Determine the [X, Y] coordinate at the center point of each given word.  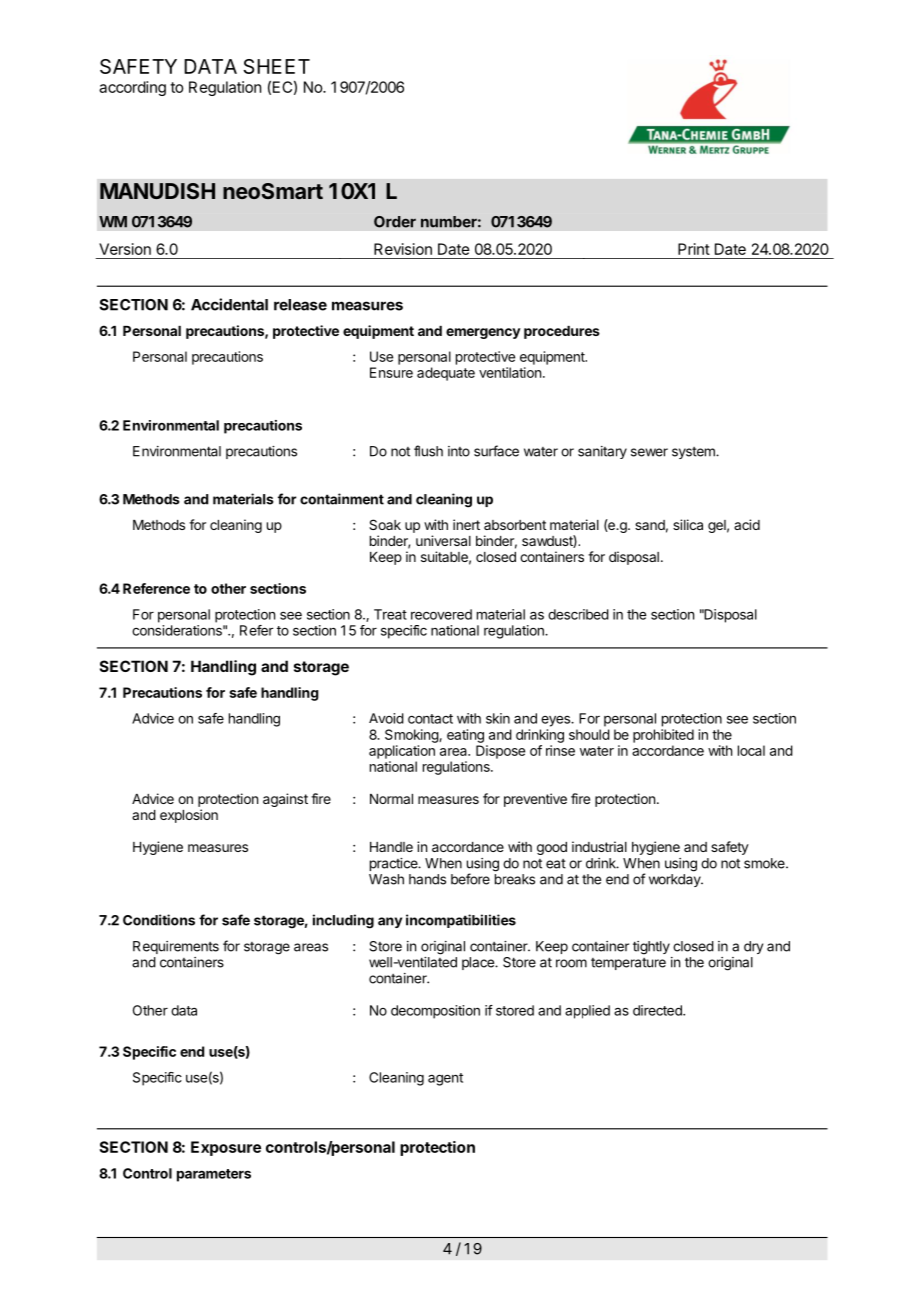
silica [688, 524]
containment [342, 499]
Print [694, 249]
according [132, 88]
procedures [562, 332]
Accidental [229, 304]
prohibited [663, 736]
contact [430, 719]
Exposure [226, 1148]
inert [466, 524]
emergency [483, 333]
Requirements [176, 947]
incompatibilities [461, 921]
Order [395, 222]
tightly [651, 948]
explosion [189, 816]
